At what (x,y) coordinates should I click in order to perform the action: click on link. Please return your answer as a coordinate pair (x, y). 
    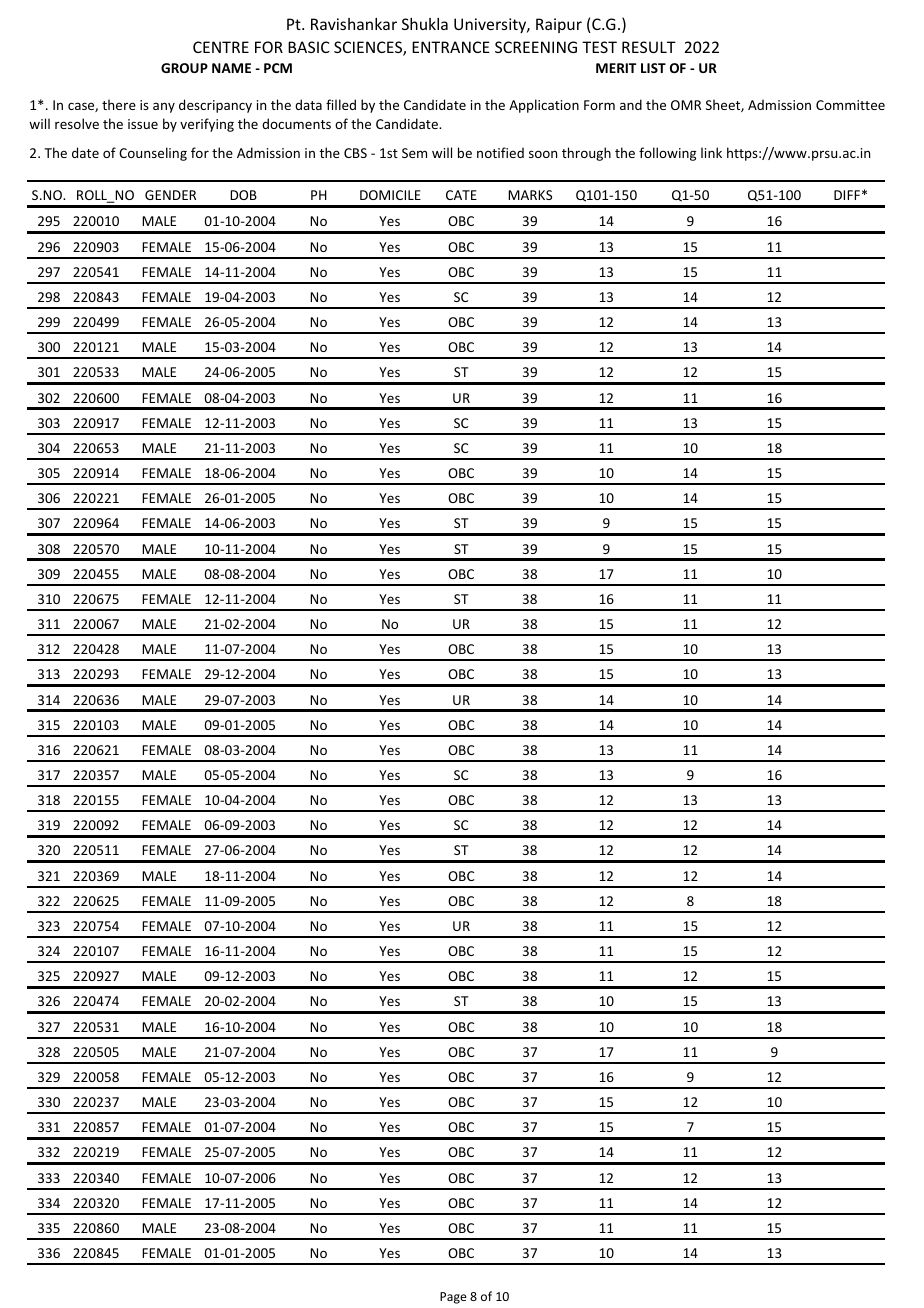
    Looking at the image, I should click on (711, 152).
